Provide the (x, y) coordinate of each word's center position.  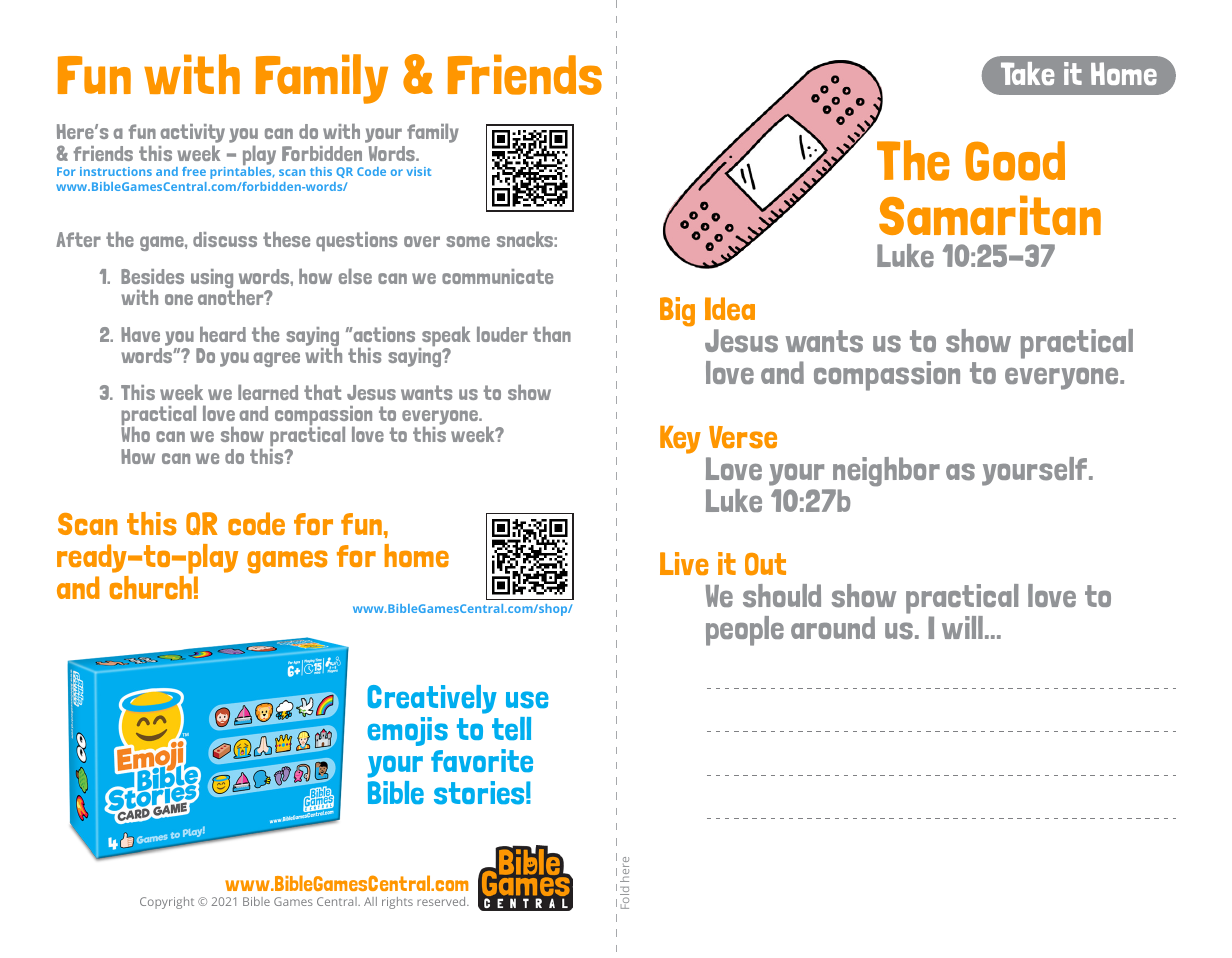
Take (1027, 73)
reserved (442, 901)
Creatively (432, 699)
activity (191, 135)
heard (223, 334)
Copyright (167, 903)
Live (684, 563)
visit (419, 171)
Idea (730, 308)
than (552, 334)
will (962, 627)
